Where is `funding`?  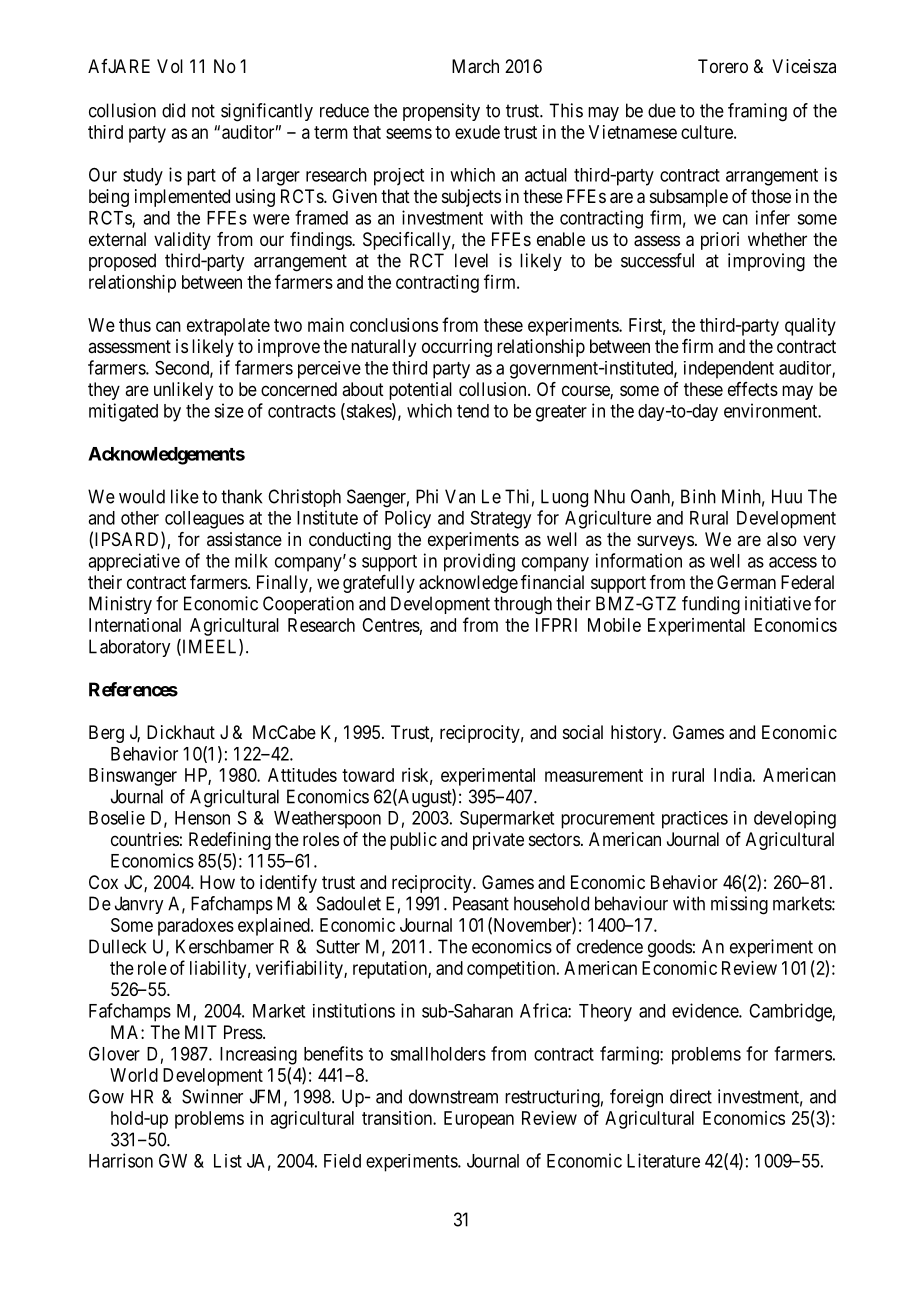 funding is located at coordinates (711, 605).
